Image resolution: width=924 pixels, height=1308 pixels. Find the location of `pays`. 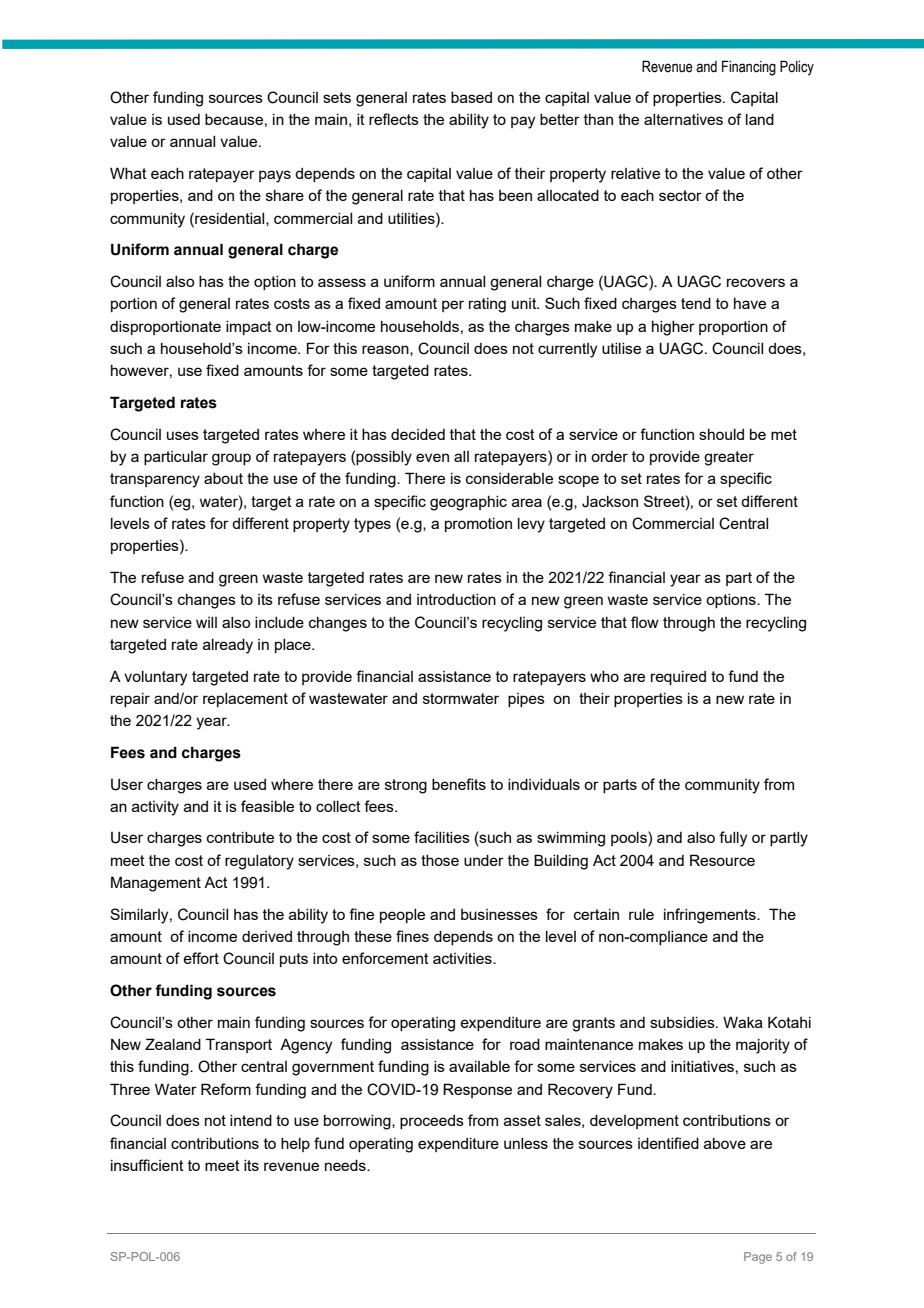

pays is located at coordinates (275, 176).
